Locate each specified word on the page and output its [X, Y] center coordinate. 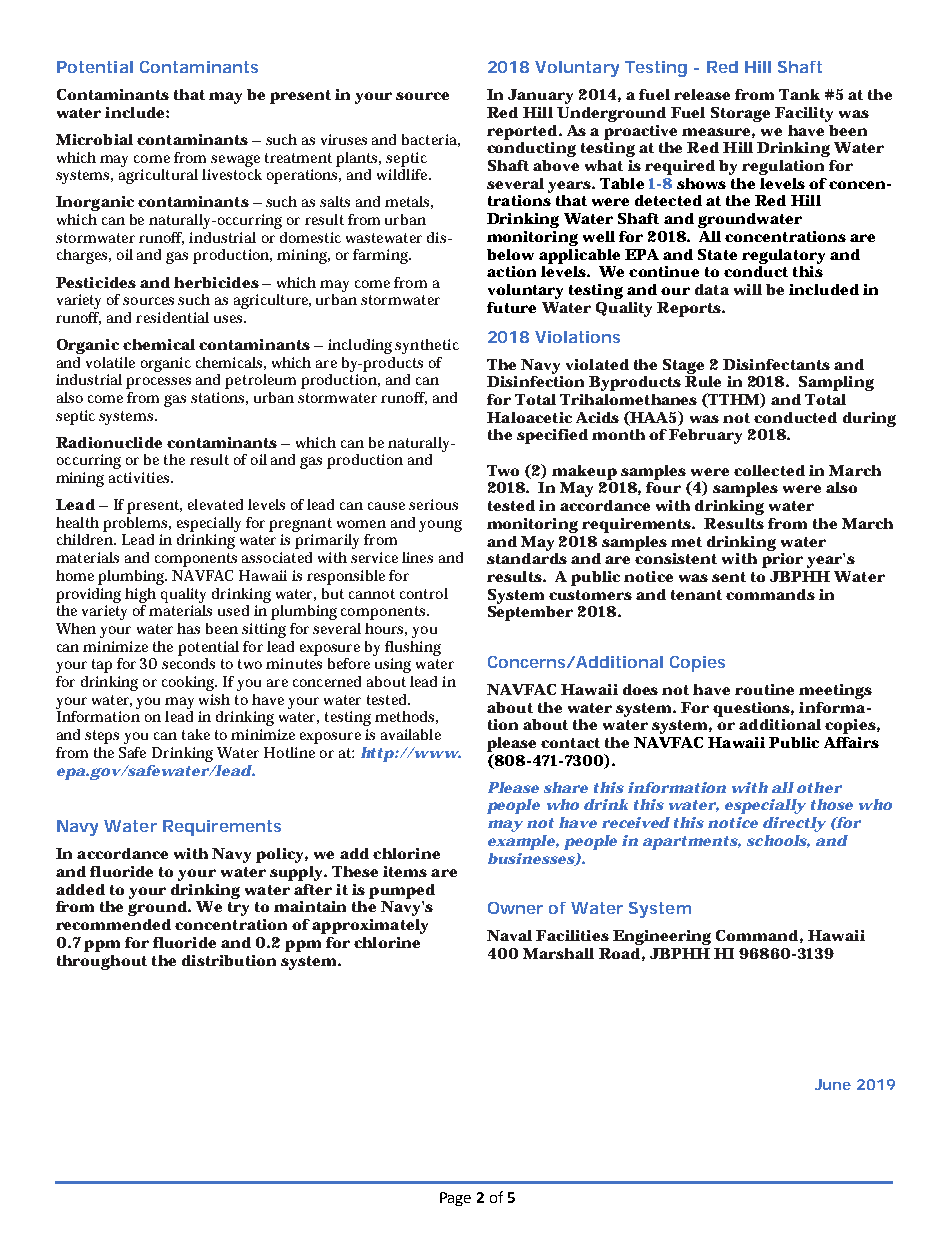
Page [455, 1199]
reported [522, 132]
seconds [188, 662]
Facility [804, 114]
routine [764, 689]
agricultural [158, 175]
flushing [413, 648]
